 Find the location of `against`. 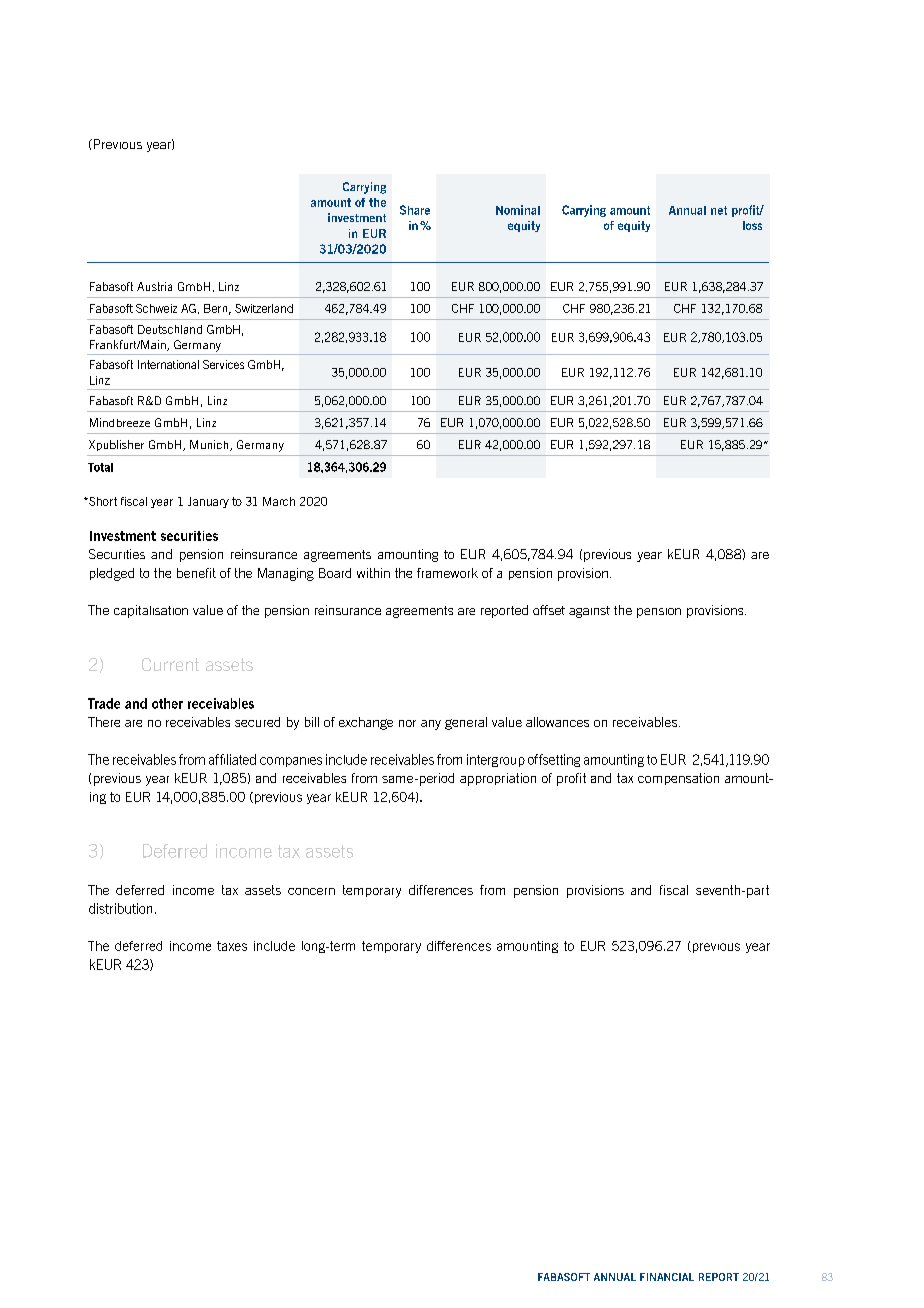

against is located at coordinates (589, 612).
